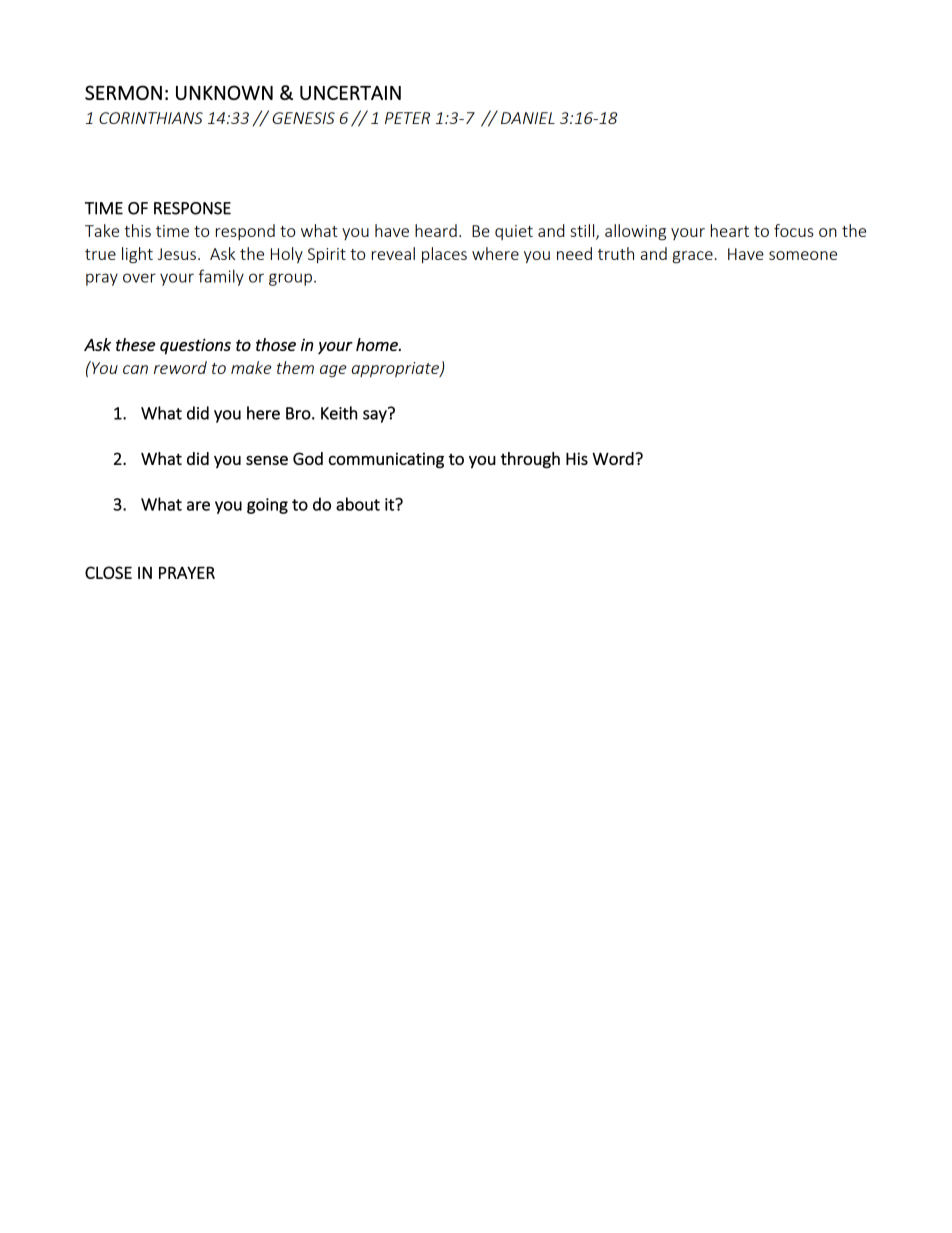 Image resolution: width=952 pixels, height=1233 pixels. I want to click on communicating, so click(386, 460).
